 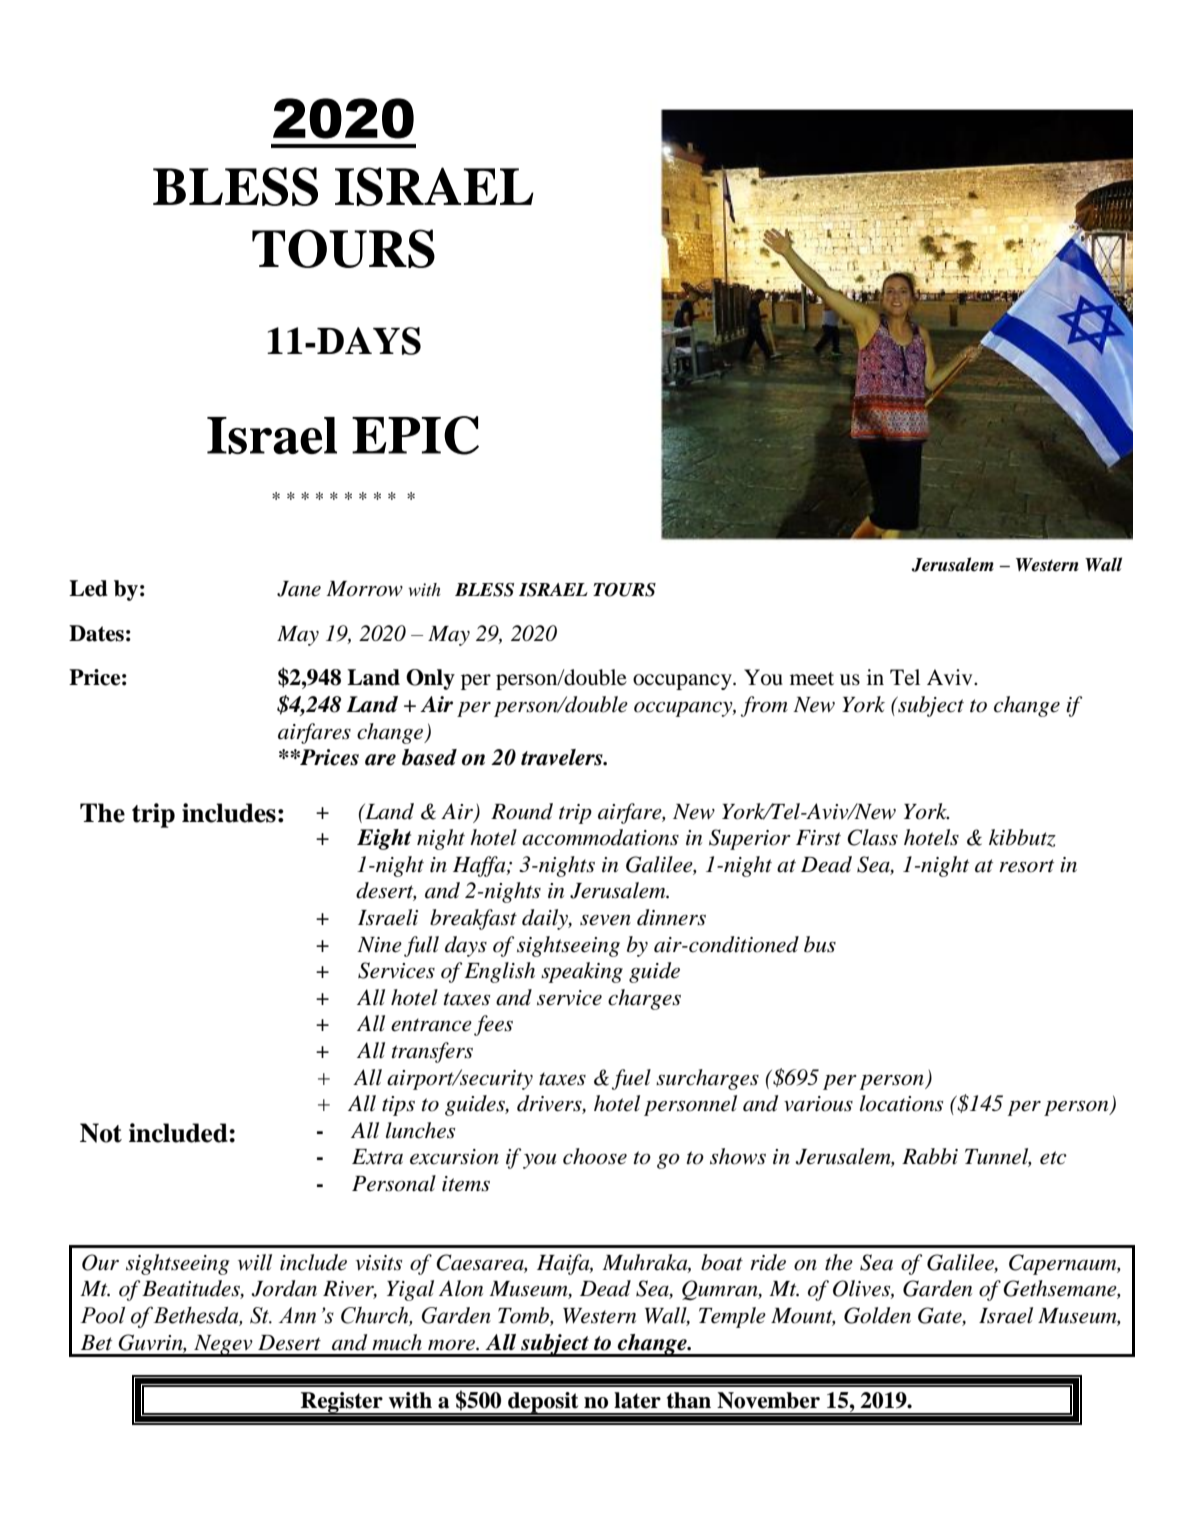 I want to click on EPIC, so click(x=415, y=435).
